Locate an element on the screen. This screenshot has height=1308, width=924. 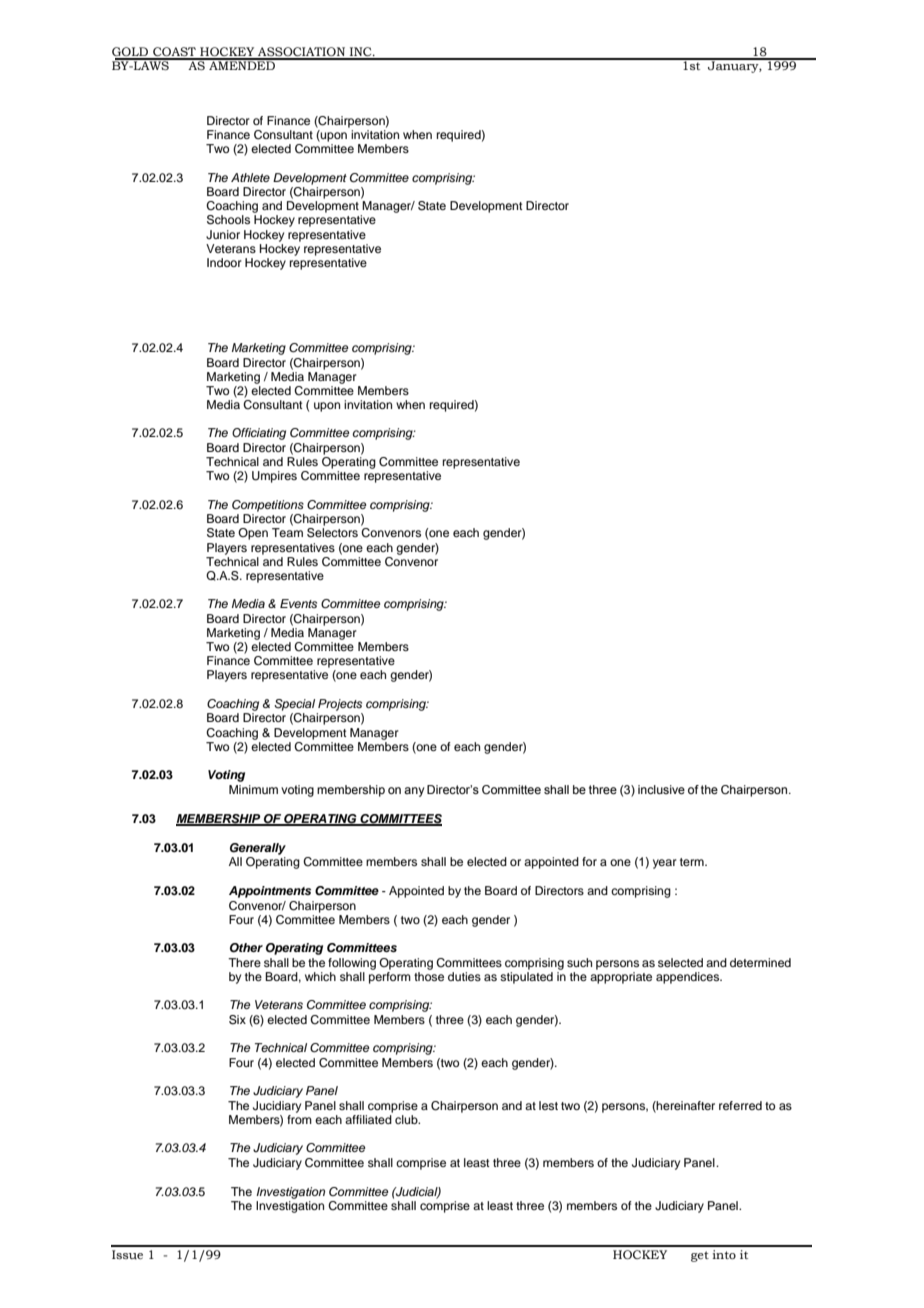
any is located at coordinates (414, 792).
